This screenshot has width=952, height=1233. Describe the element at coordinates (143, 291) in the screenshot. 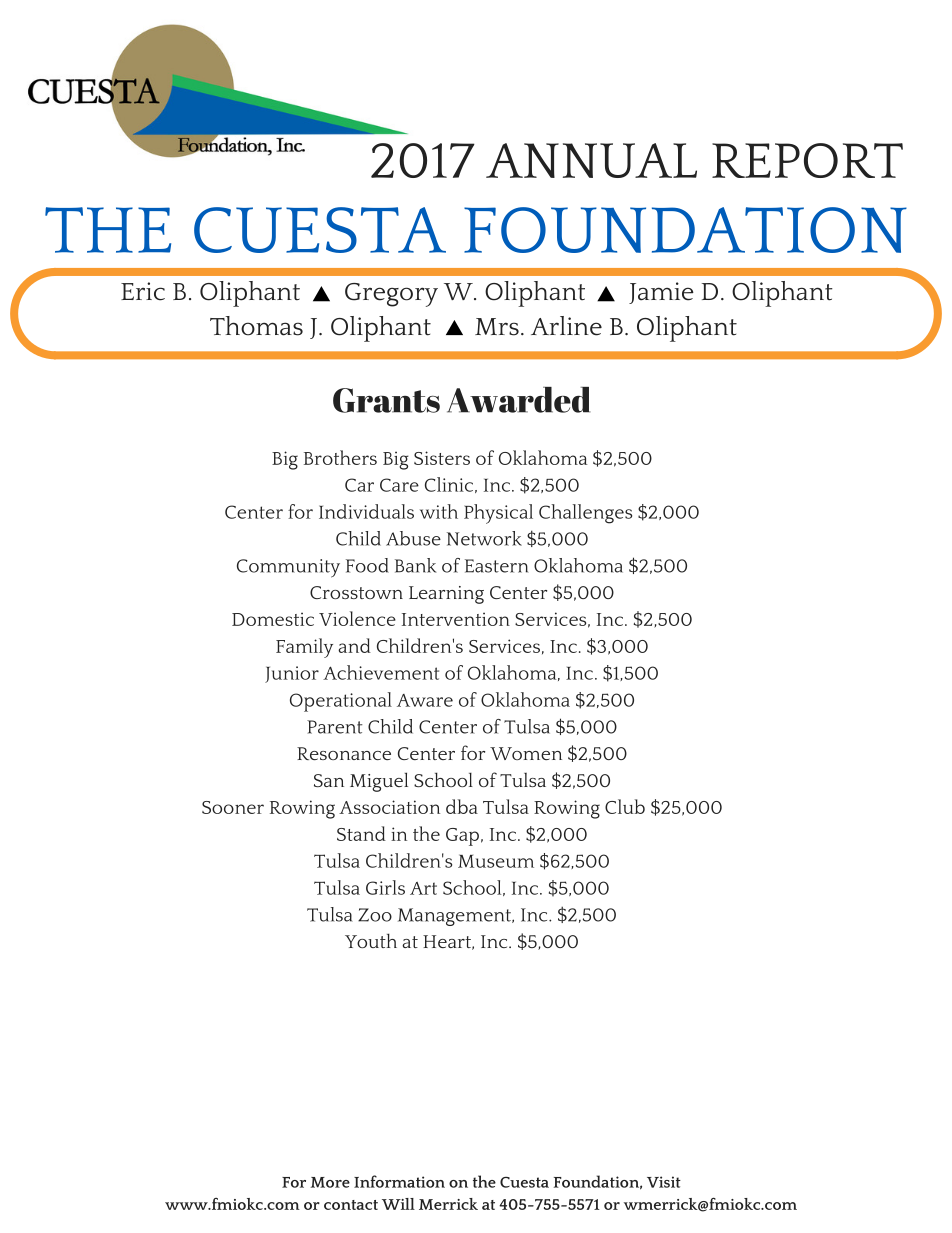

I see `Eric` at that location.
